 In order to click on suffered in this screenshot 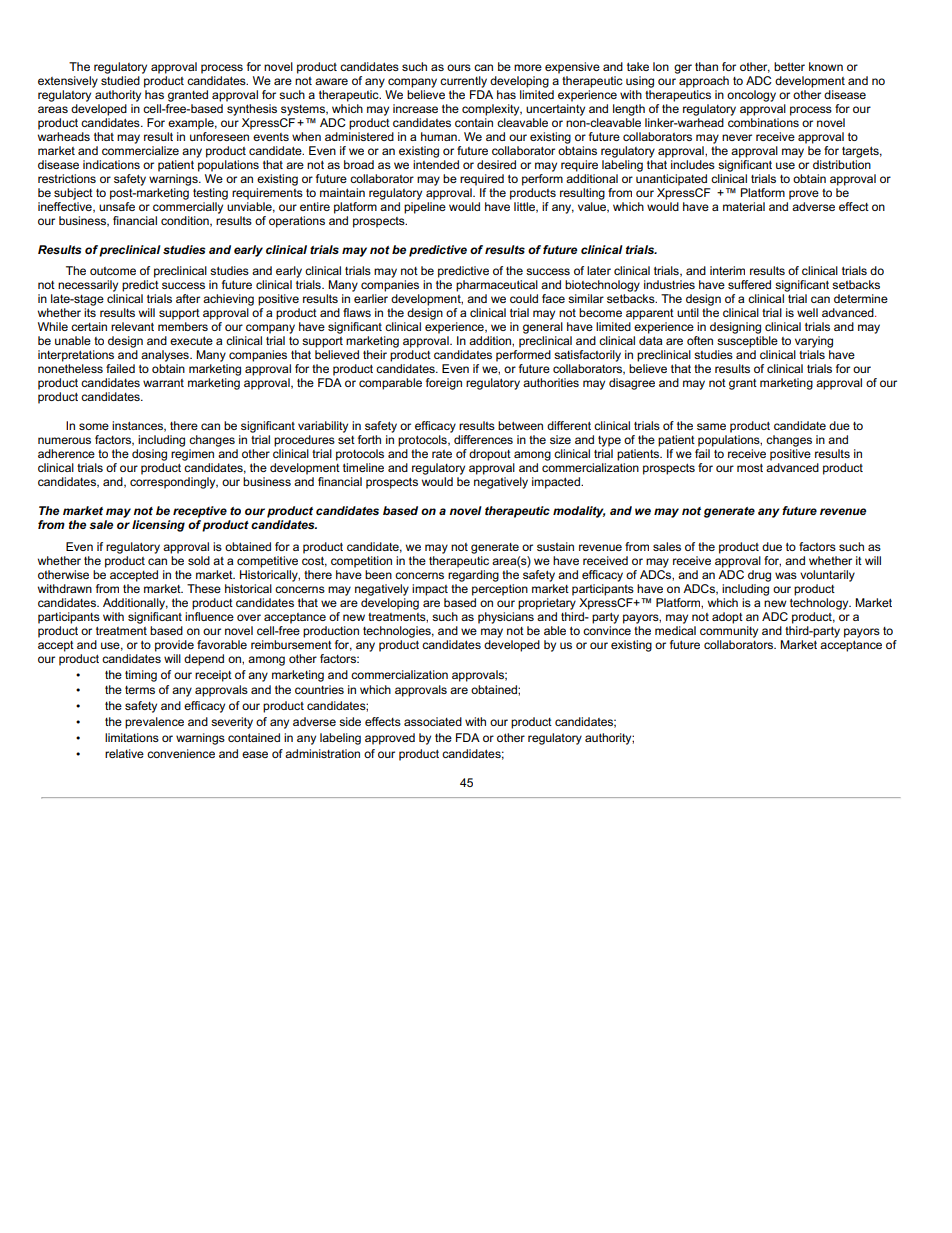, I will do `click(749, 284)`.
